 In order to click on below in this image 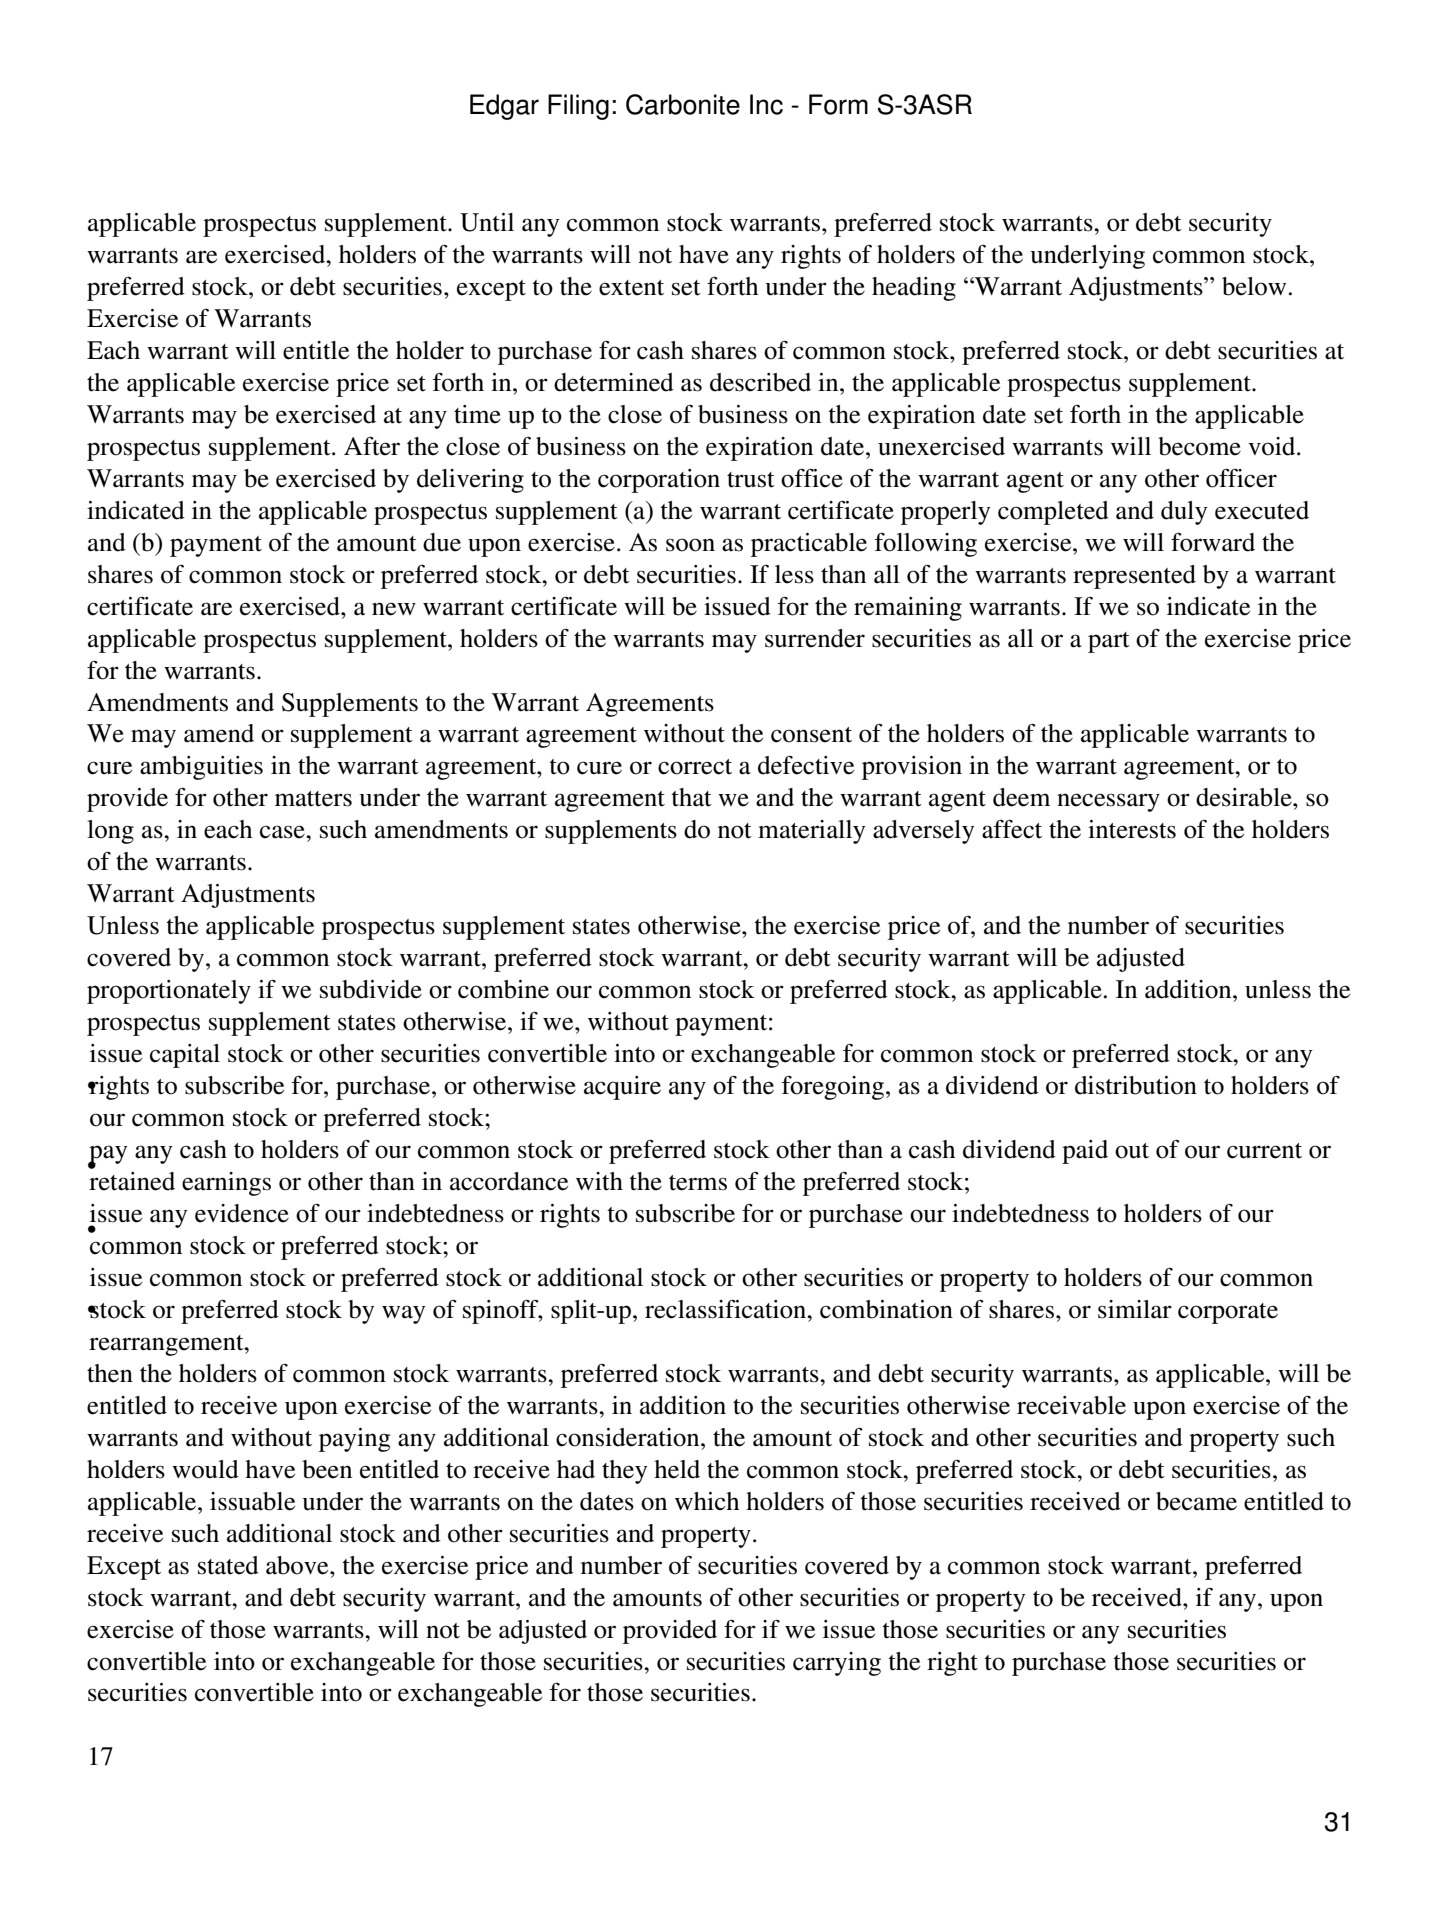, I will do `click(1254, 286)`.
